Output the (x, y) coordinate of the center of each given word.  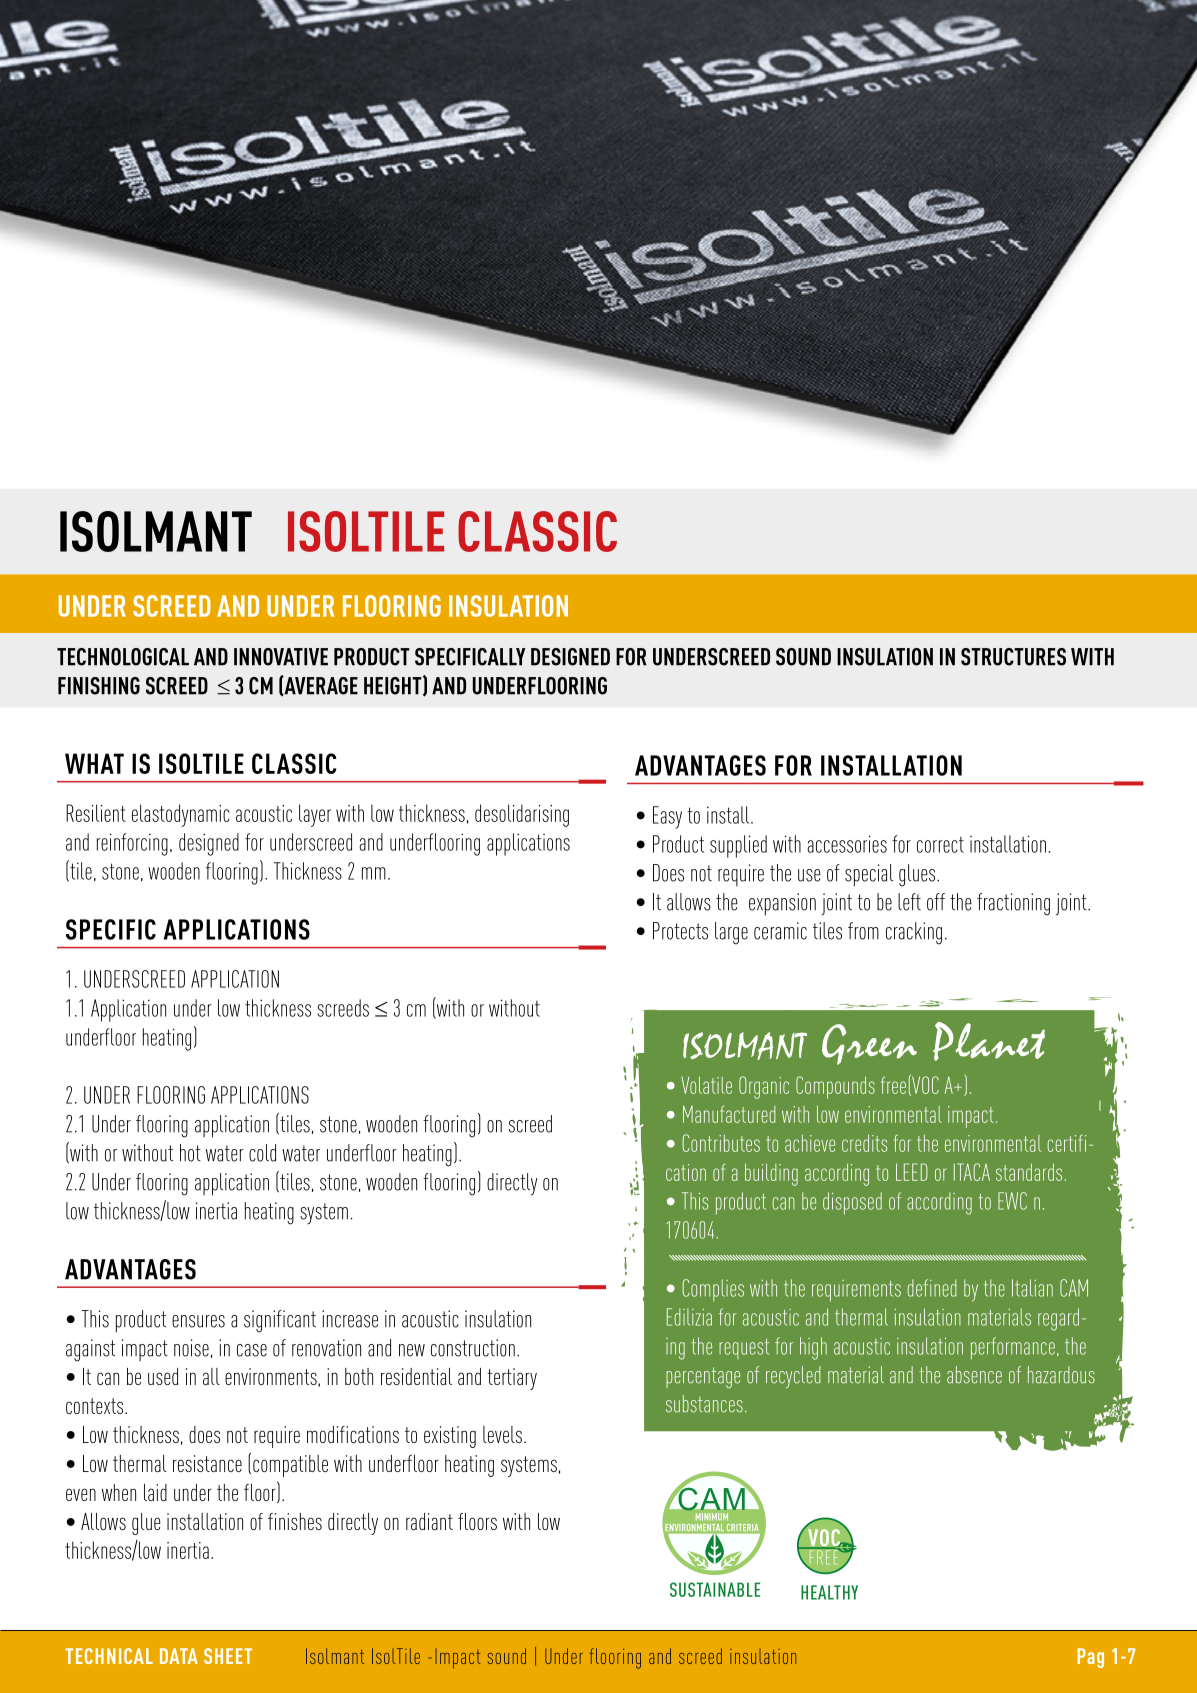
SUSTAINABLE (715, 1589)
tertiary (512, 1379)
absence (974, 1375)
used (163, 1376)
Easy (667, 817)
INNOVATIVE (281, 657)
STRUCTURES (1013, 657)
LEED (912, 1172)
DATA (179, 1656)
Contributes (721, 1143)
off (936, 902)
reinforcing (132, 844)
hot (190, 1153)
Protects (680, 931)
